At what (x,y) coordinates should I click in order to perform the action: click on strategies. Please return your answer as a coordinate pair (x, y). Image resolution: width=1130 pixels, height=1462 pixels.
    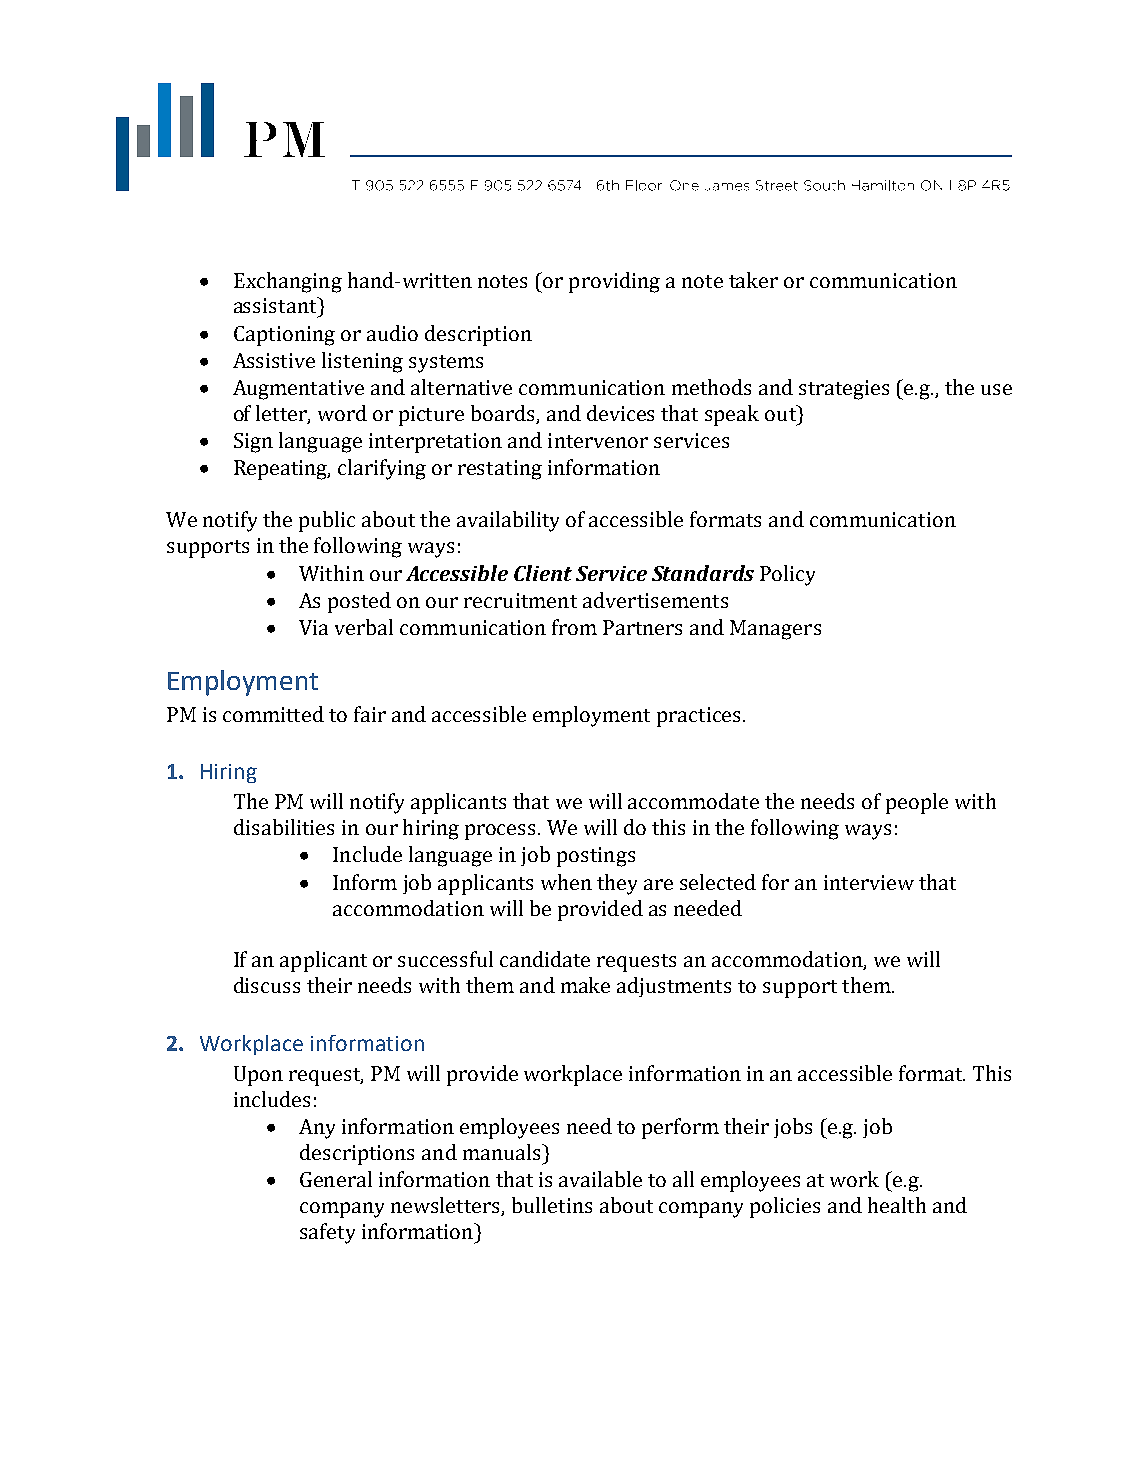
    Looking at the image, I should click on (844, 390).
